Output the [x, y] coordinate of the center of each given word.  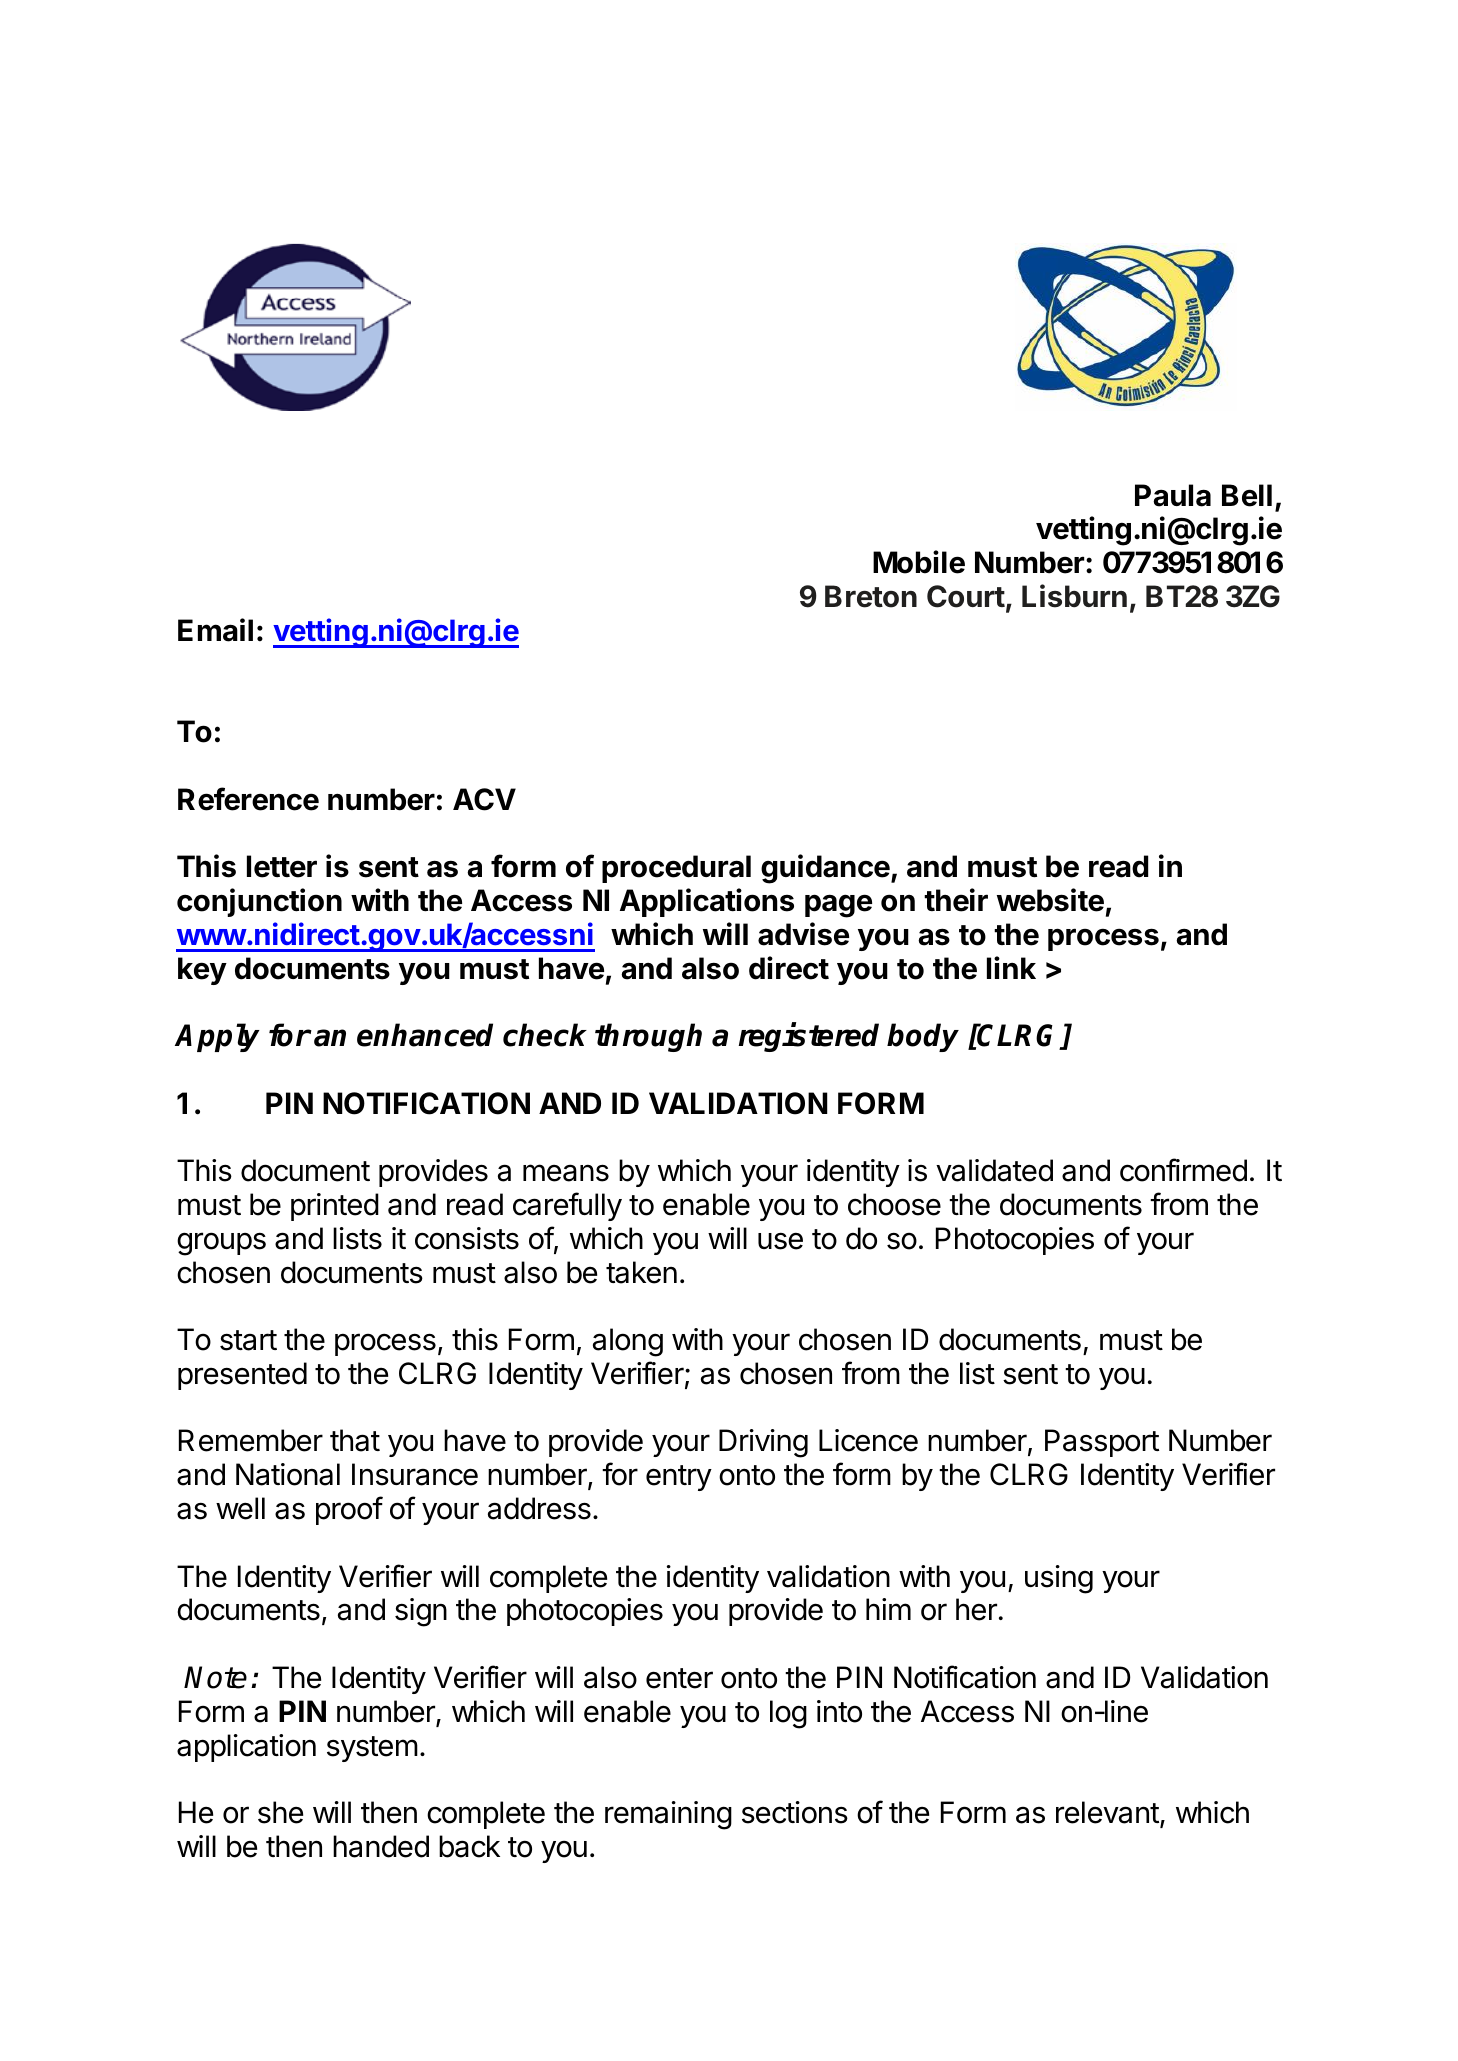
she [280, 1812]
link [1011, 967]
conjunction [259, 902]
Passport [1102, 1443]
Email [215, 630]
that [355, 1440]
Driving [763, 1443]
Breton [871, 596]
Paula [1173, 495]
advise [803, 934]
